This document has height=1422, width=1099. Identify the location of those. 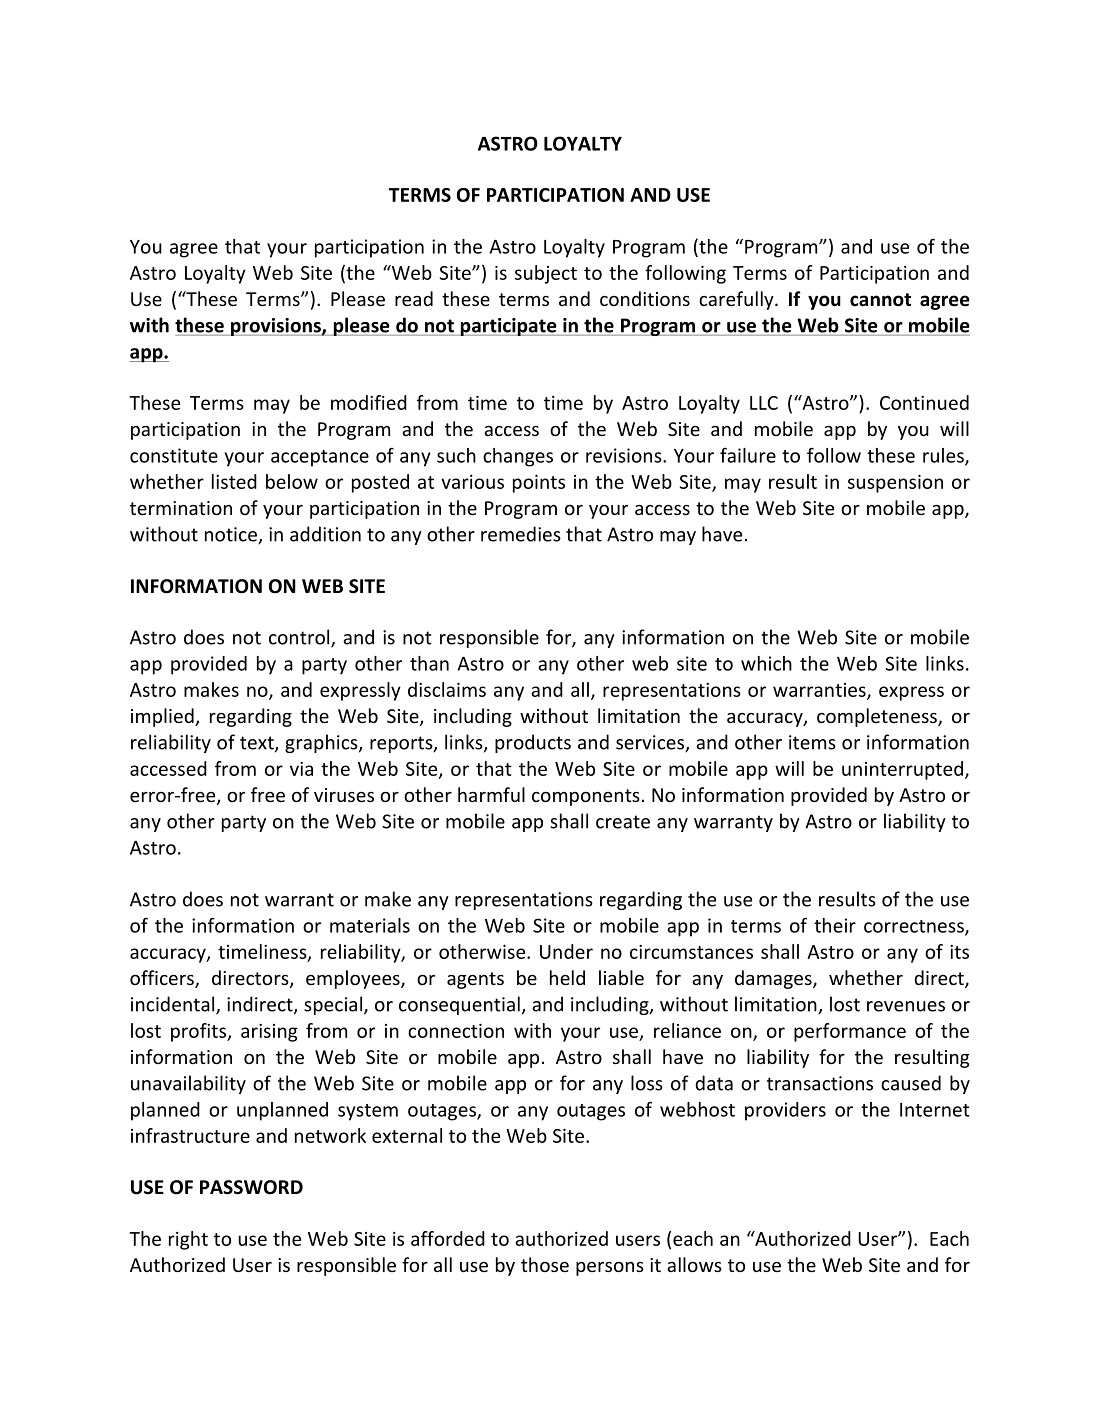
(545, 1264).
